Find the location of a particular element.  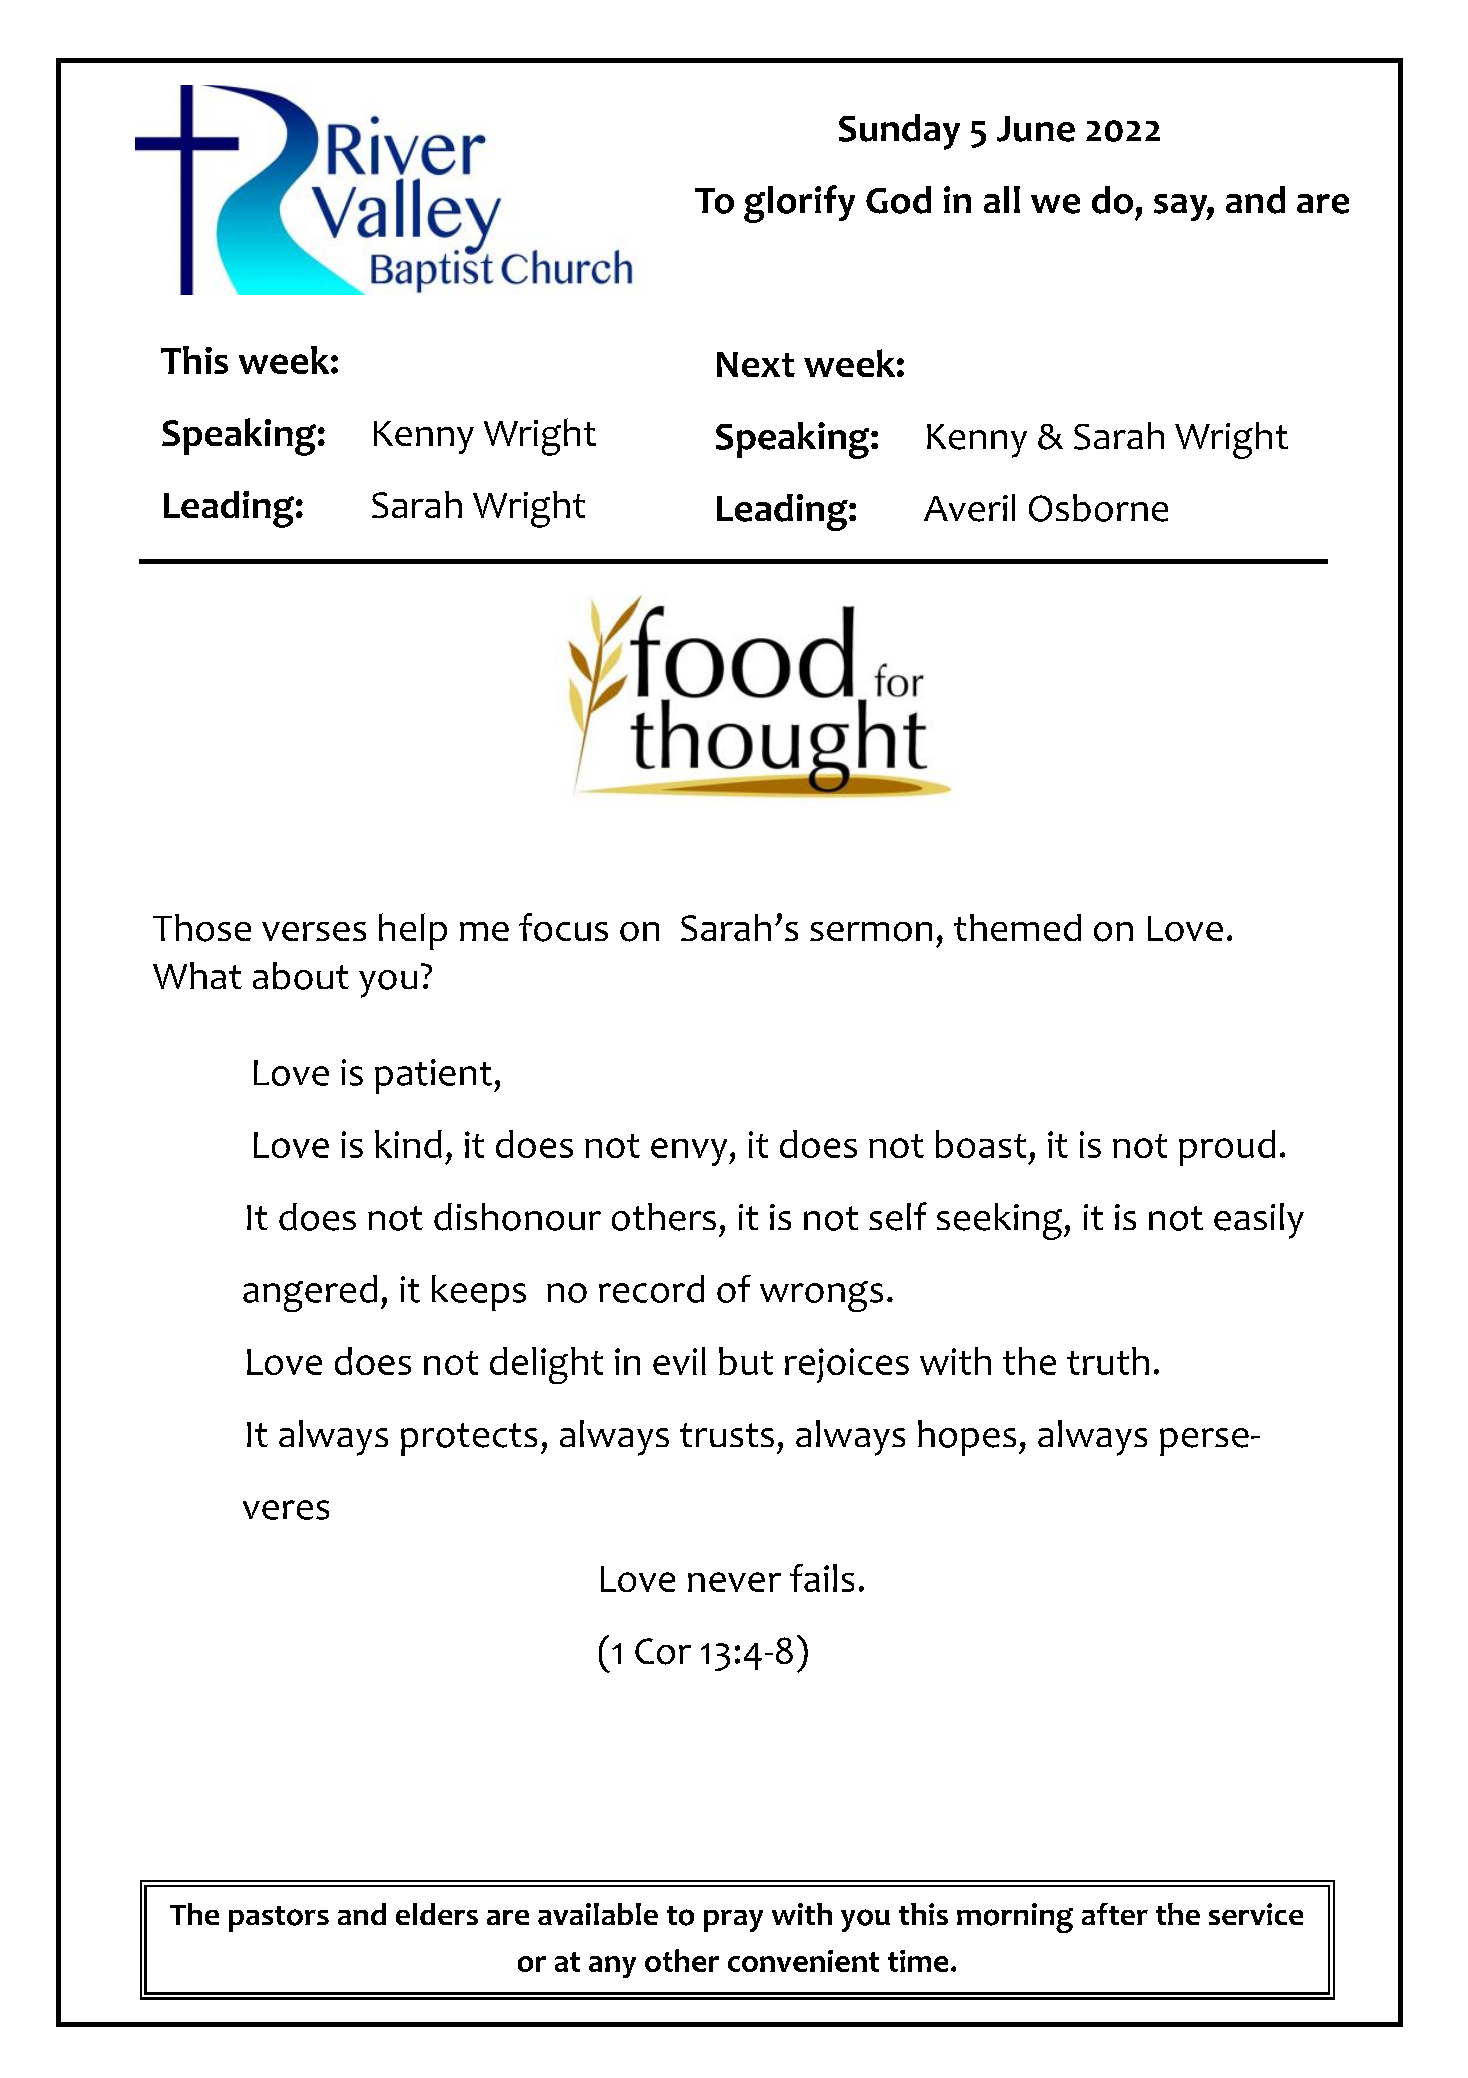

angered is located at coordinates (310, 1293).
